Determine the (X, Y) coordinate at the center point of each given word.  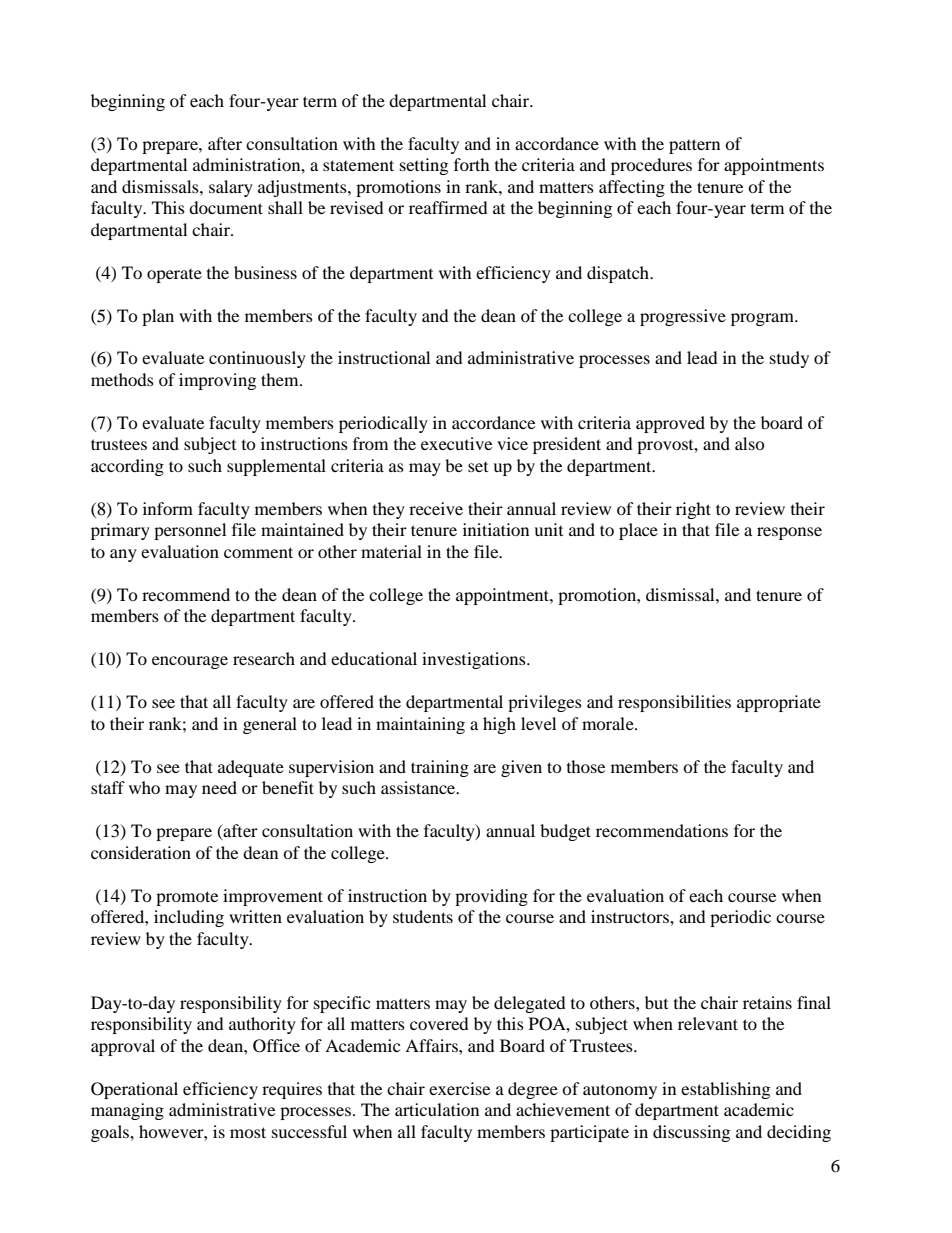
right (693, 510)
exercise (459, 1088)
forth (472, 164)
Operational (134, 1090)
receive (436, 508)
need (219, 787)
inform (168, 508)
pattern (694, 146)
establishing (725, 1090)
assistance (419, 787)
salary (231, 188)
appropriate (779, 703)
